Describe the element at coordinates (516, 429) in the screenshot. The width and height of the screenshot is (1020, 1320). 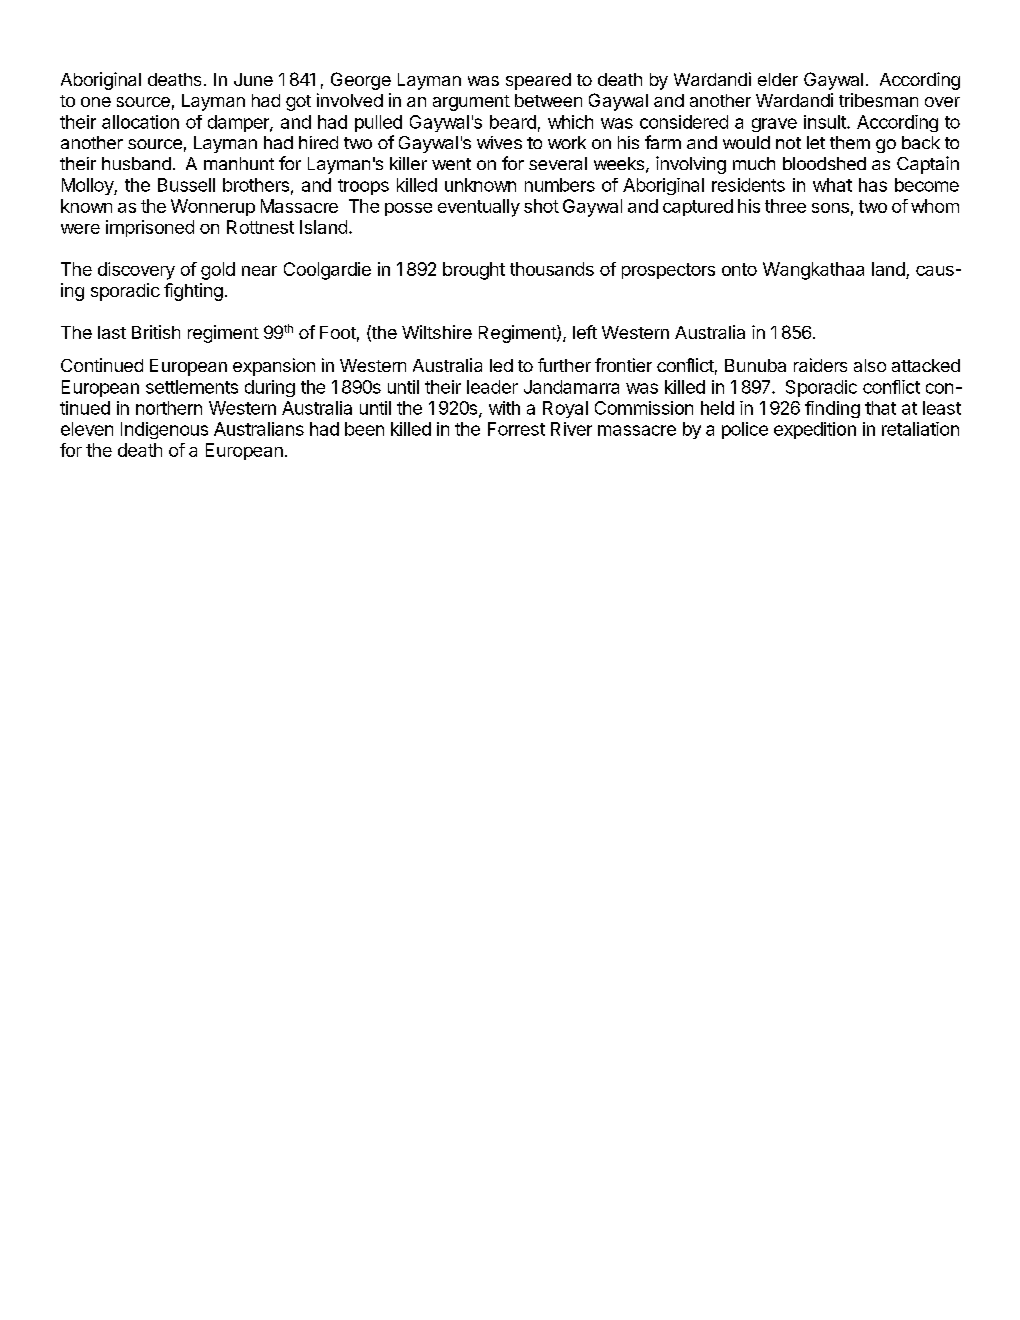
I see `Forrest` at that location.
